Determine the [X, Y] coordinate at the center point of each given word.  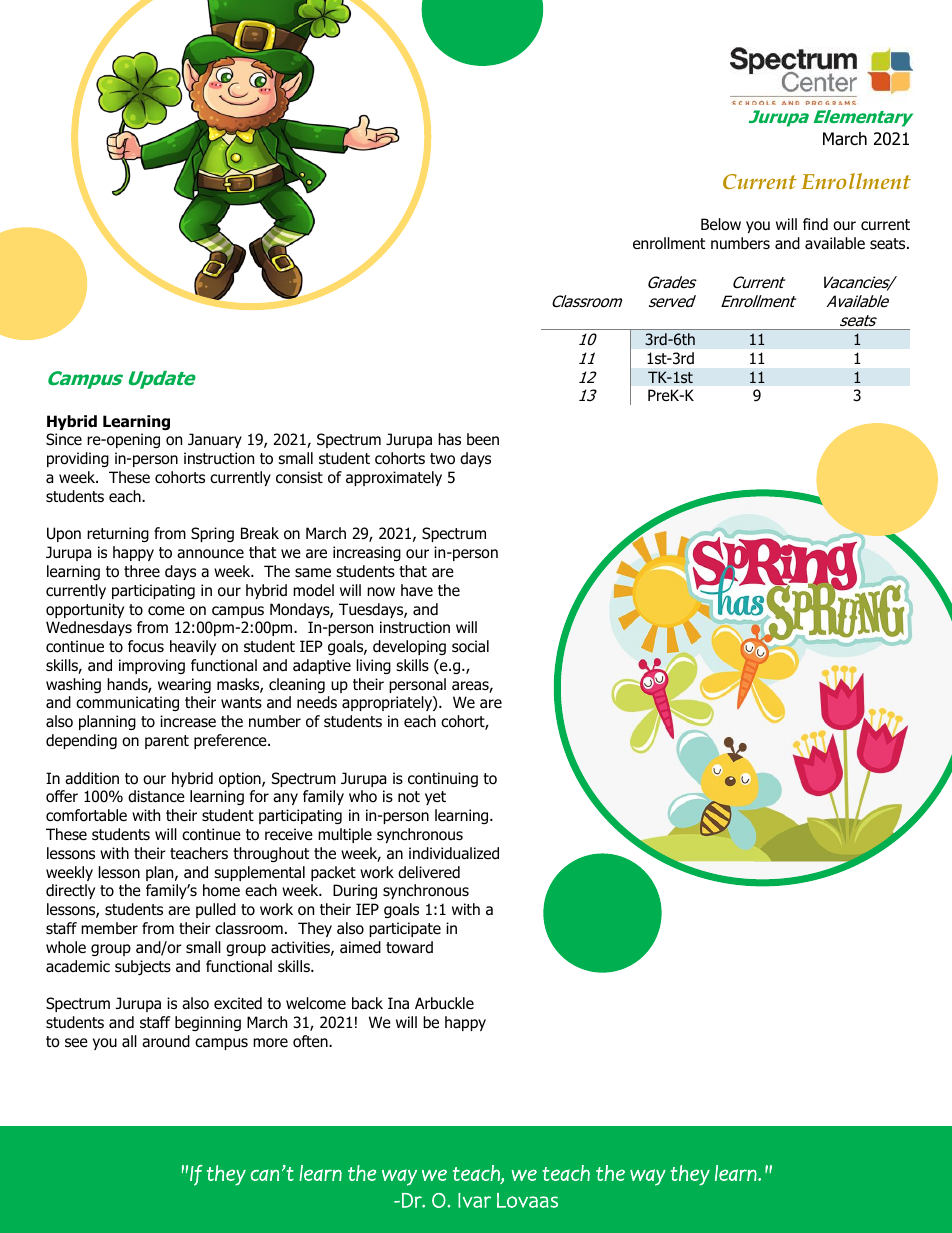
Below [721, 224]
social [470, 646]
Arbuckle [444, 1003]
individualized [454, 853]
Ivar [474, 1200]
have [417, 590]
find [815, 224]
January [215, 440]
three [142, 571]
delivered [429, 872]
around [166, 1041]
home [221, 890]
